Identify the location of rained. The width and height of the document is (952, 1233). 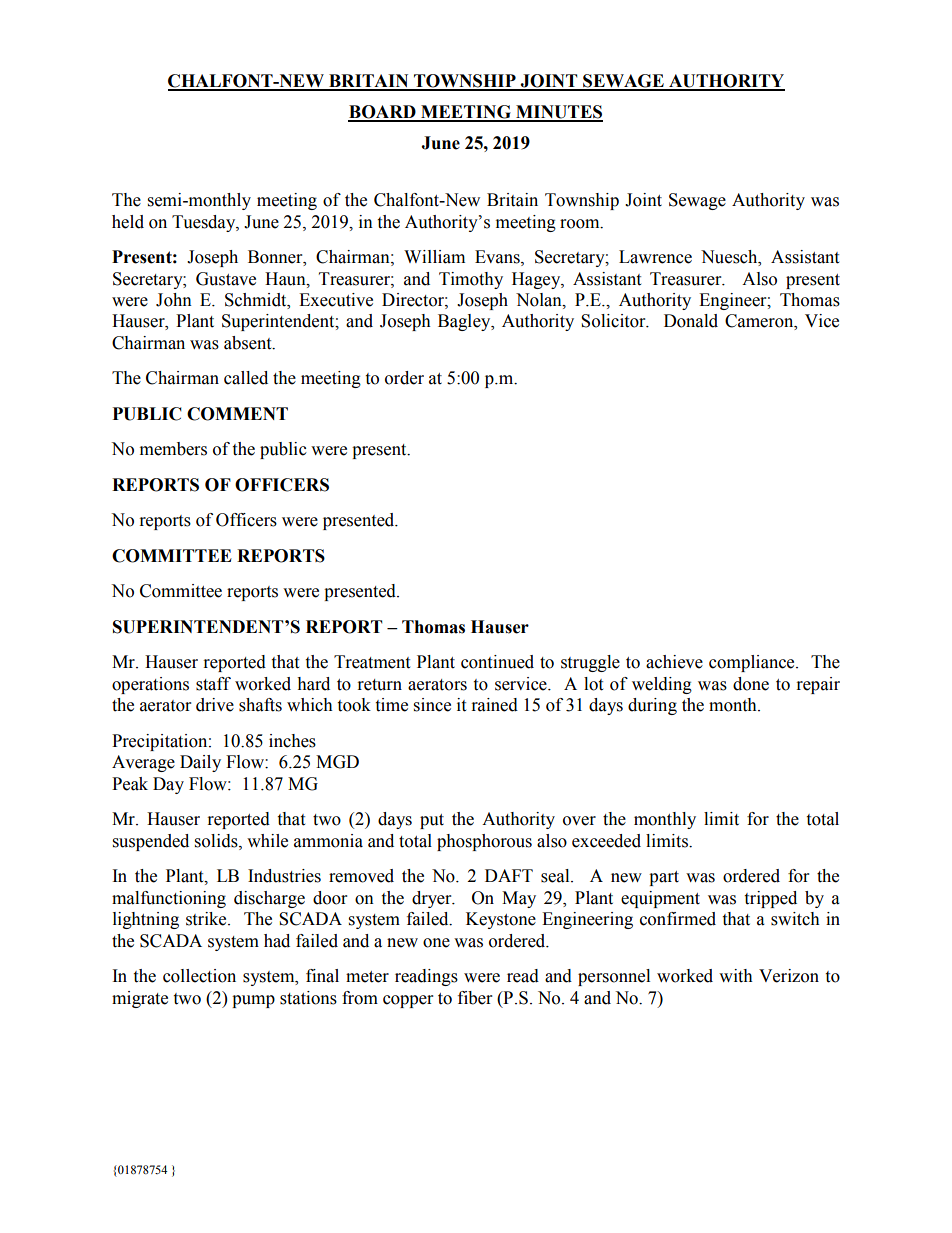
(495, 705).
